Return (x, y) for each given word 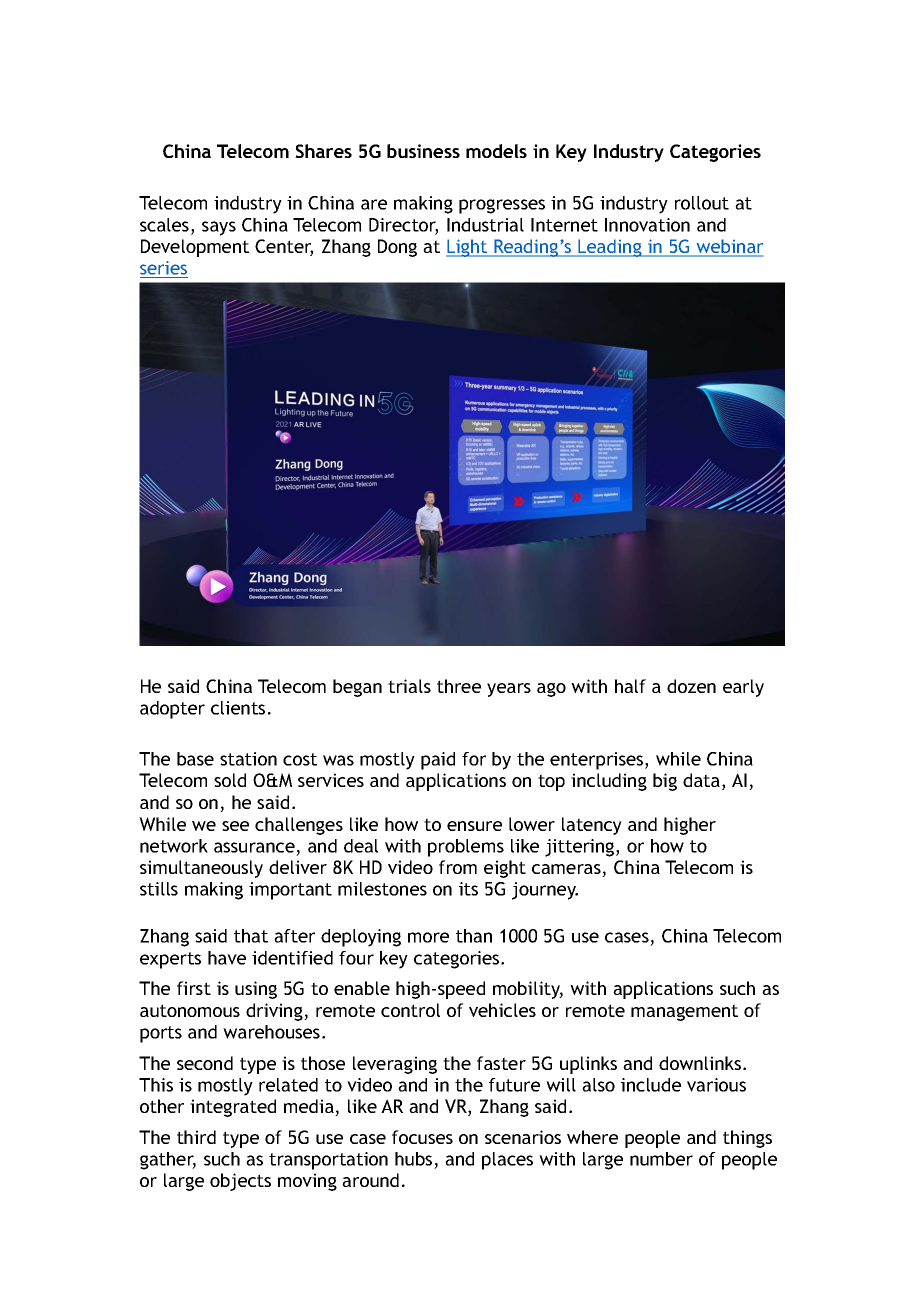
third (196, 1137)
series (163, 268)
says (219, 228)
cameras (567, 870)
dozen (691, 686)
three (459, 686)
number (661, 1159)
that (251, 936)
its (468, 889)
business (423, 151)
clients (238, 708)
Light (468, 248)
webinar (728, 247)
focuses (422, 1137)
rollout (702, 203)
